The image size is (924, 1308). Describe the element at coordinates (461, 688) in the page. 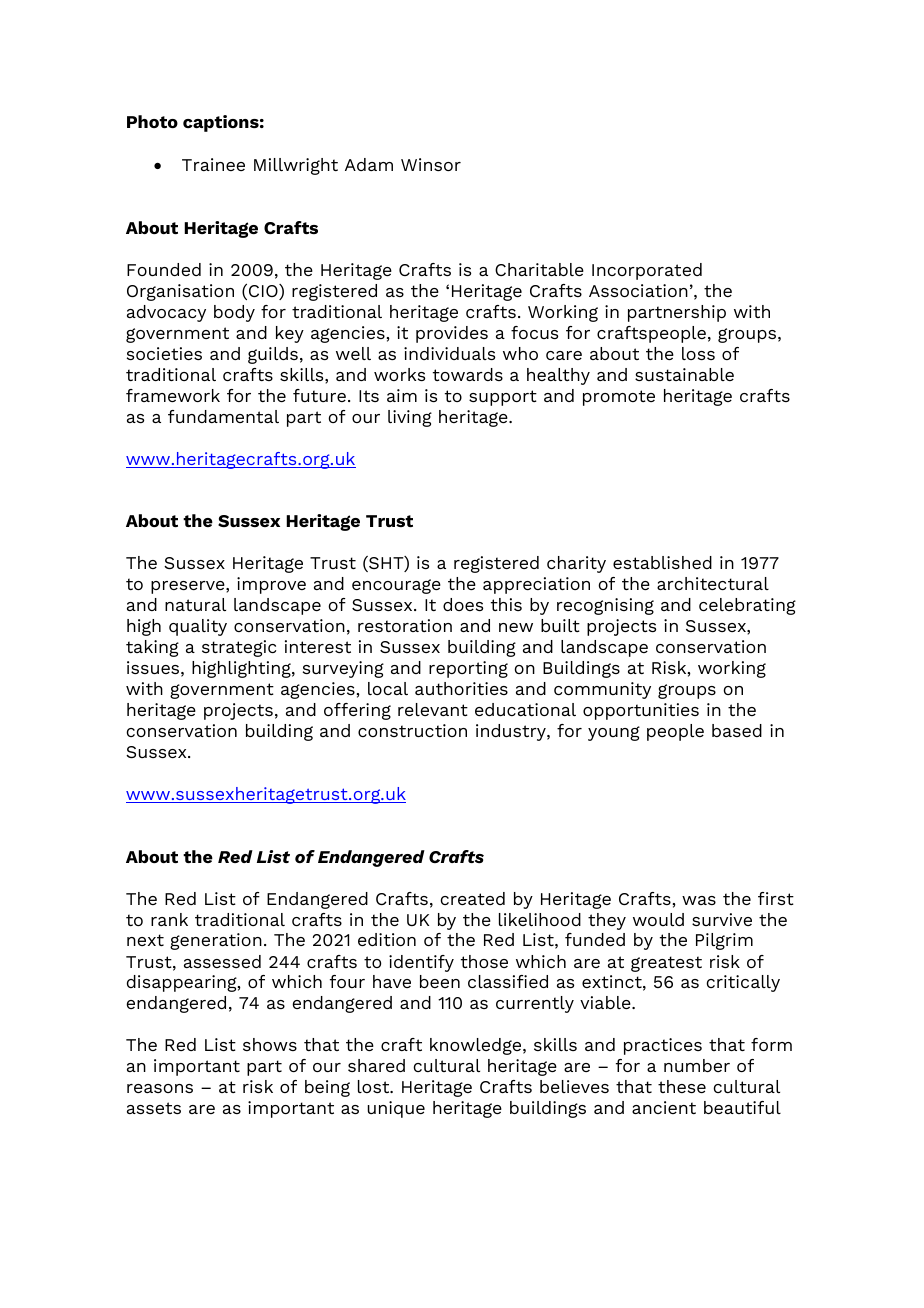

I see `authorities` at that location.
